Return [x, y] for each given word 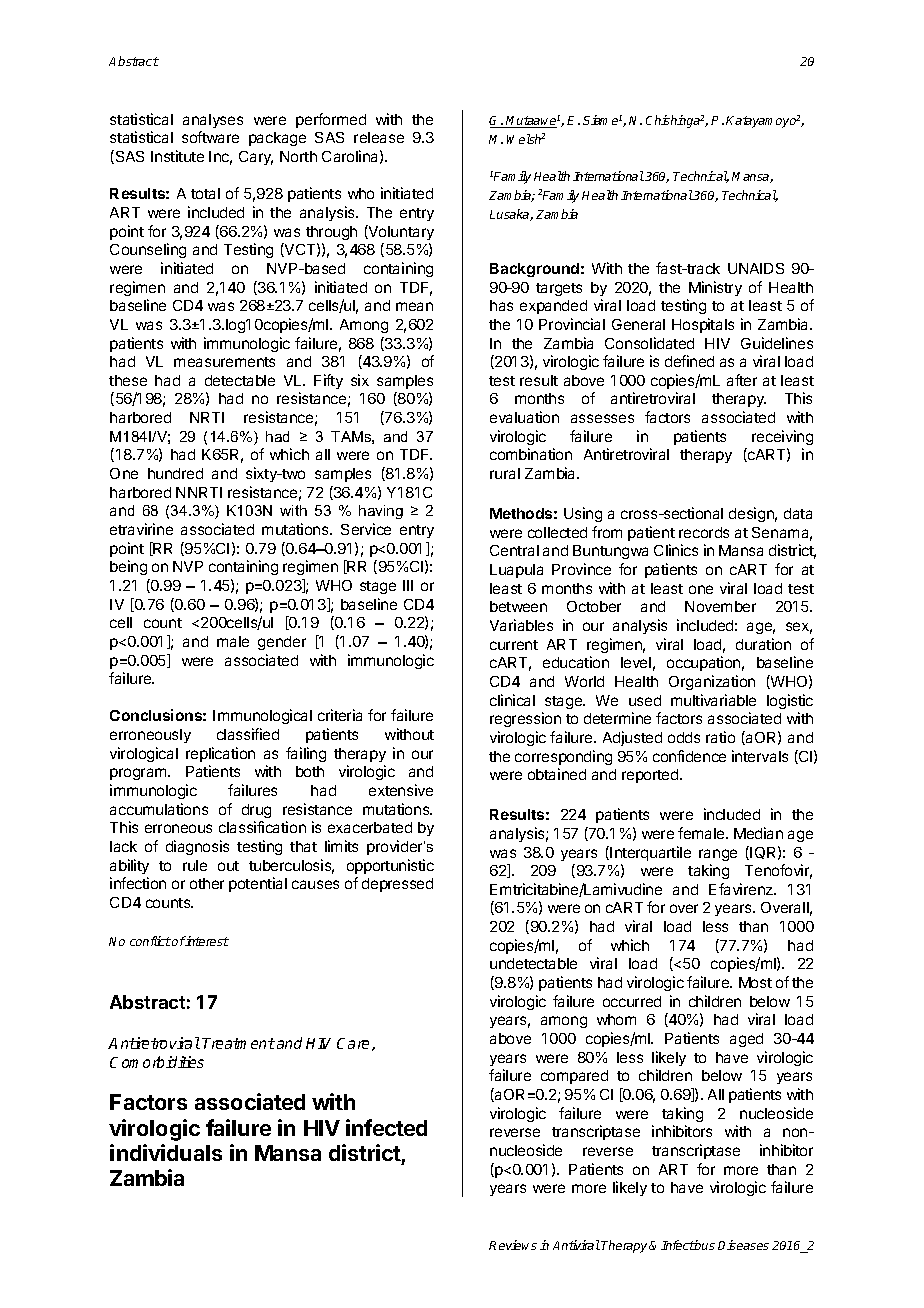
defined [689, 361]
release [379, 137]
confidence [689, 756]
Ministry [715, 288]
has [501, 305]
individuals [166, 1152]
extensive [401, 790]
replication [220, 754]
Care [355, 1044]
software [210, 137]
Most [755, 982]
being [128, 567]
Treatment [238, 1043]
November [720, 606]
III [408, 585]
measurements [224, 362]
